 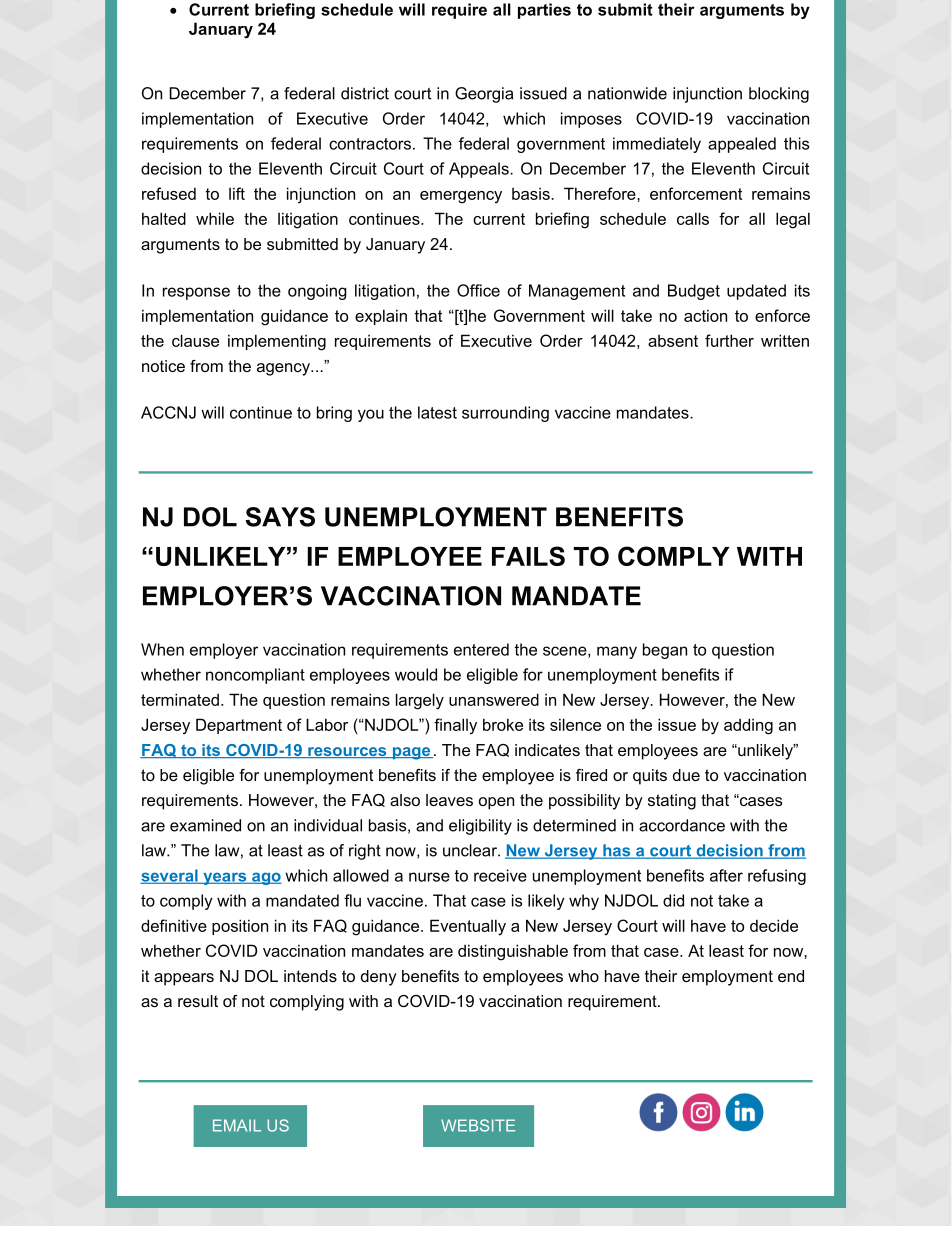 What do you see at coordinates (365, 93) in the document?
I see `district` at bounding box center [365, 93].
